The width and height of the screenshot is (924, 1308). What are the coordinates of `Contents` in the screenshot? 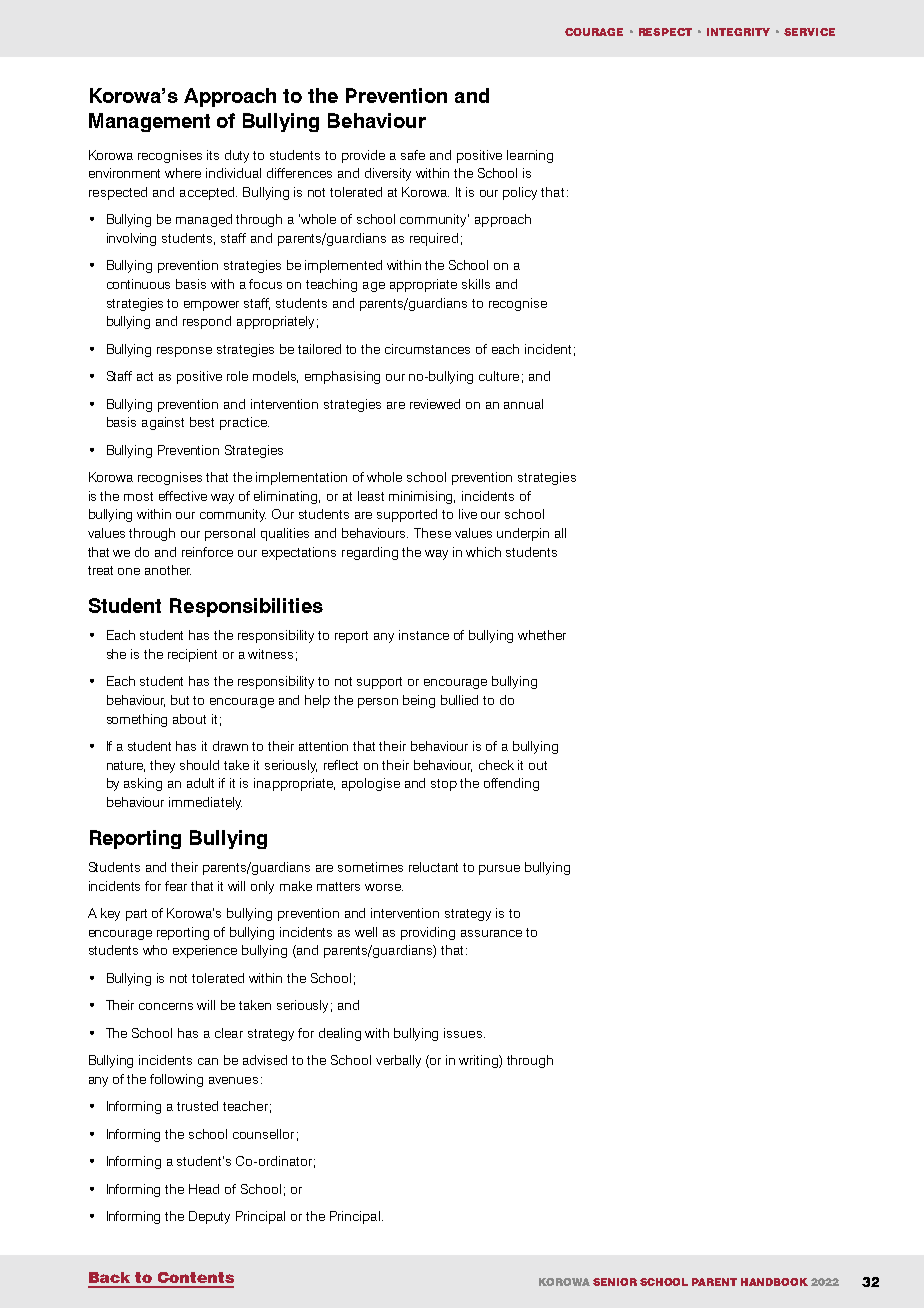 It's located at (196, 1277).
